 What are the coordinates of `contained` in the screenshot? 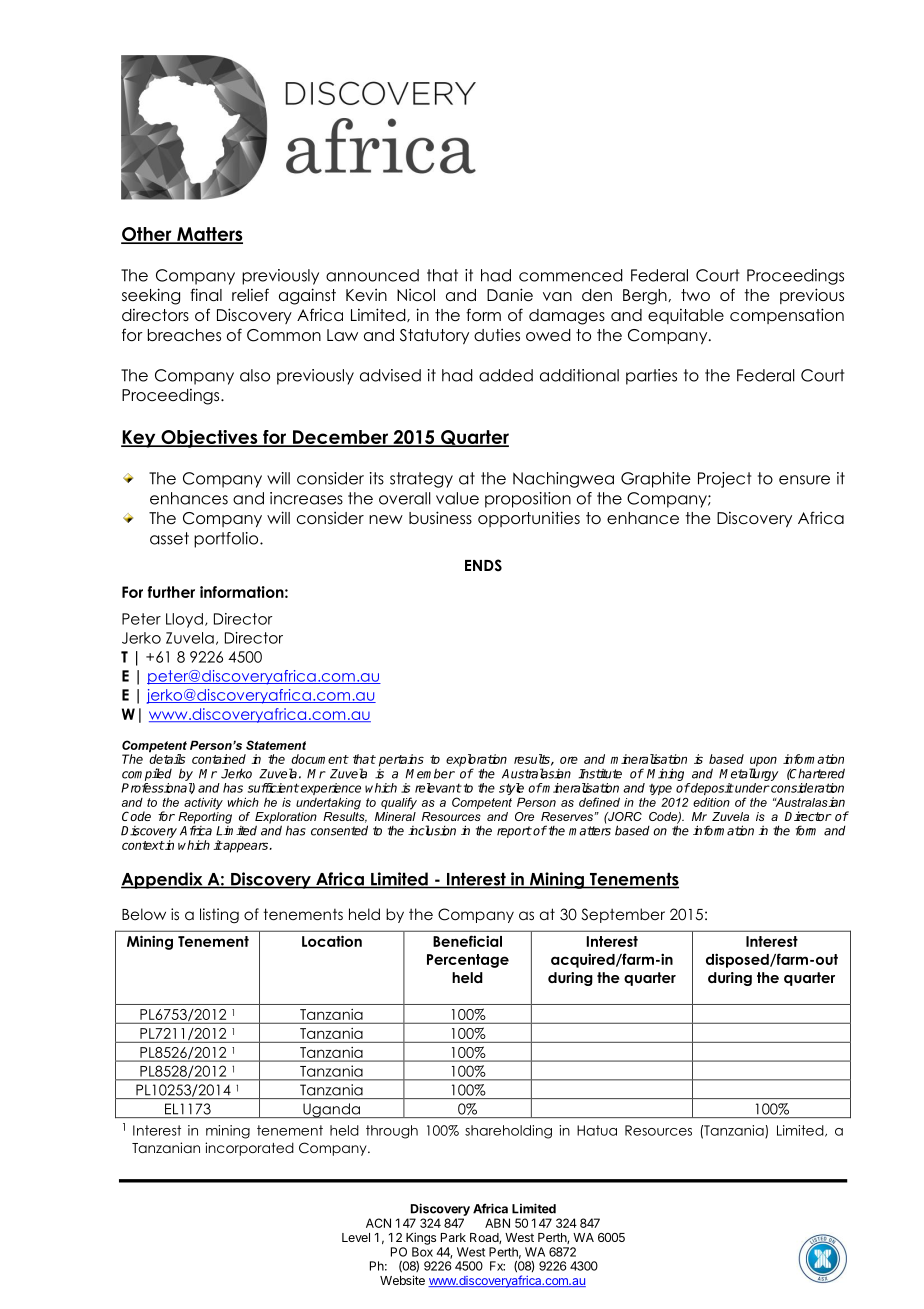 It's located at (219, 759).
